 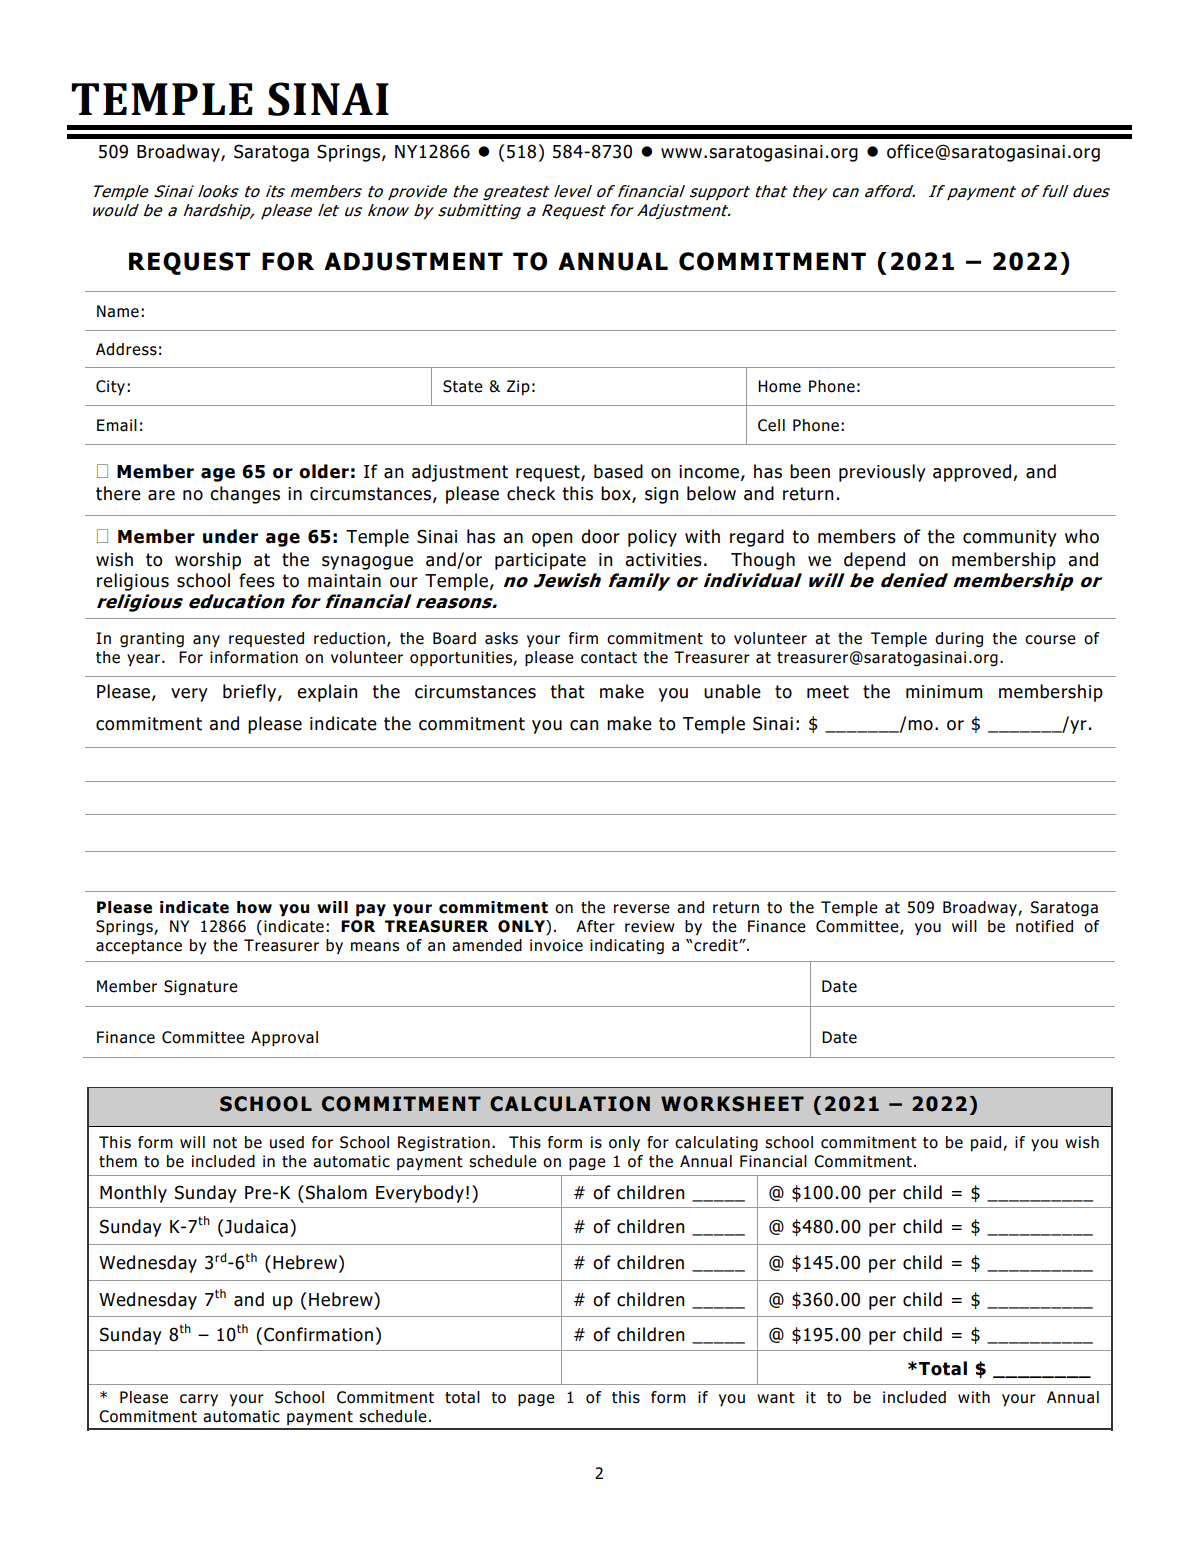 What do you see at coordinates (776, 1398) in the screenshot?
I see `want` at bounding box center [776, 1398].
